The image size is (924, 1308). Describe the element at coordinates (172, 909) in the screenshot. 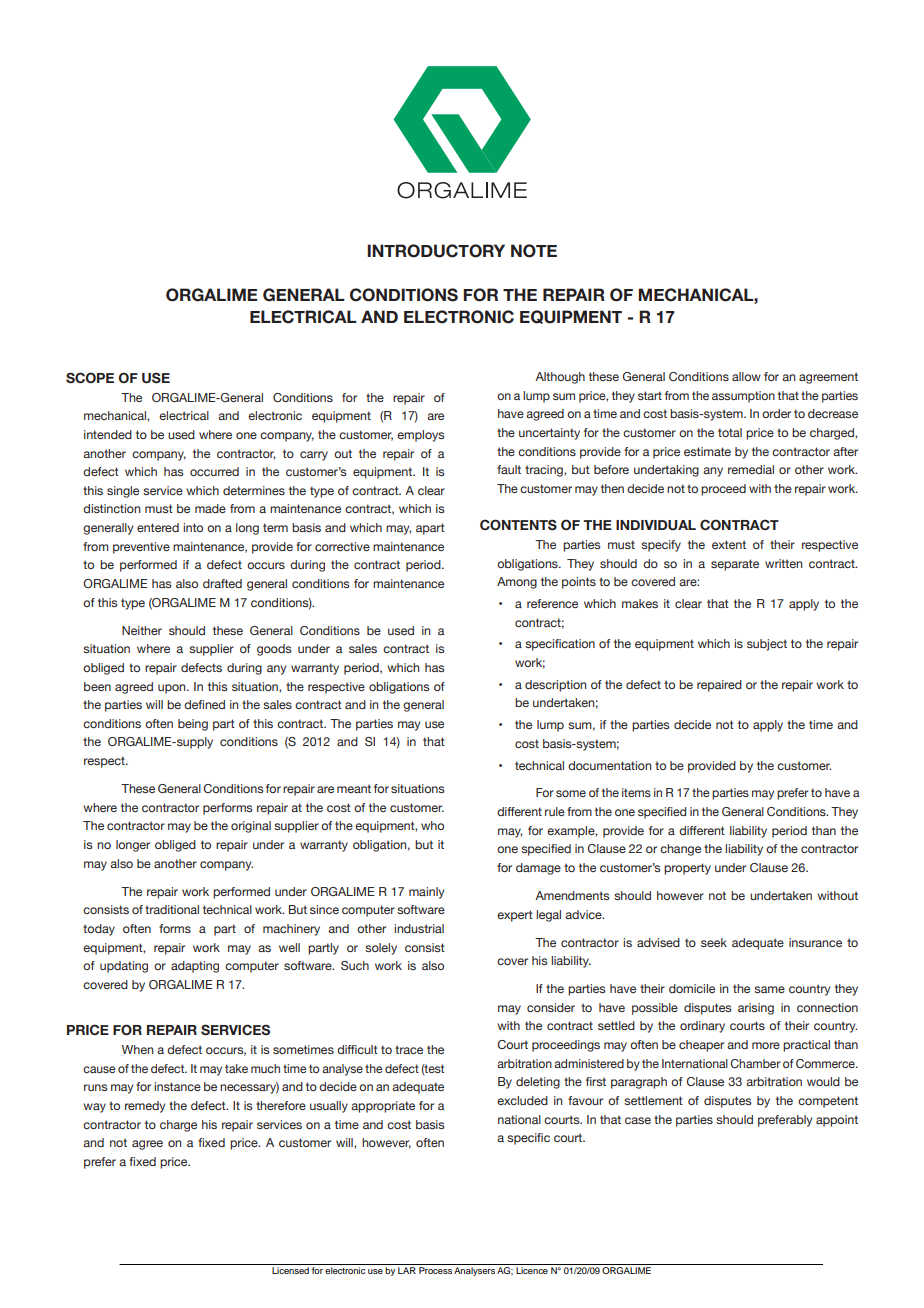

I see `traditional` at that location.
